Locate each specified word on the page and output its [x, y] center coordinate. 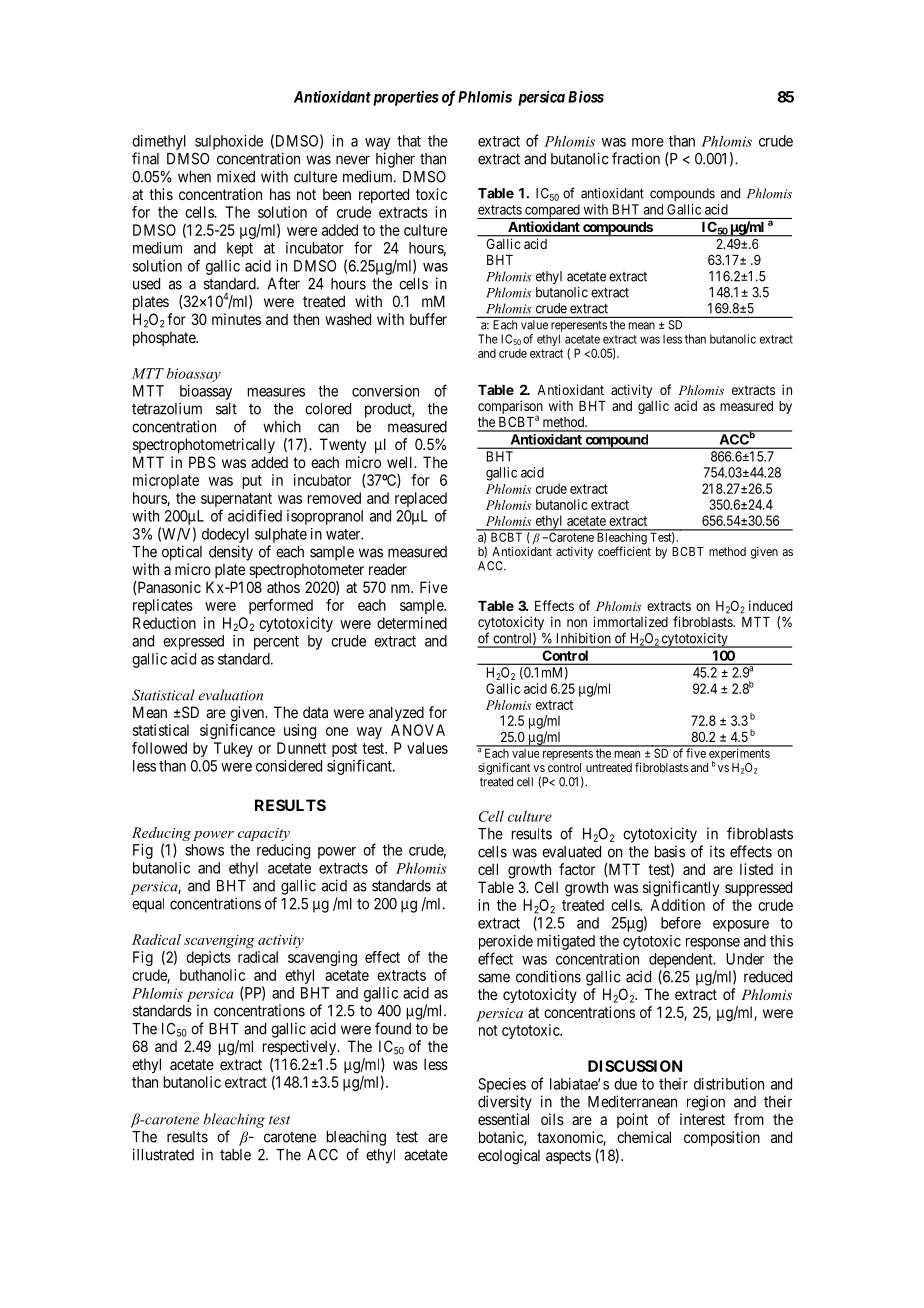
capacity [264, 834]
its [717, 851]
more [648, 142]
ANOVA [418, 730]
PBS [202, 462]
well [401, 462]
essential [503, 1119]
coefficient [624, 551]
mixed [236, 176]
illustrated [163, 1154]
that [409, 141]
